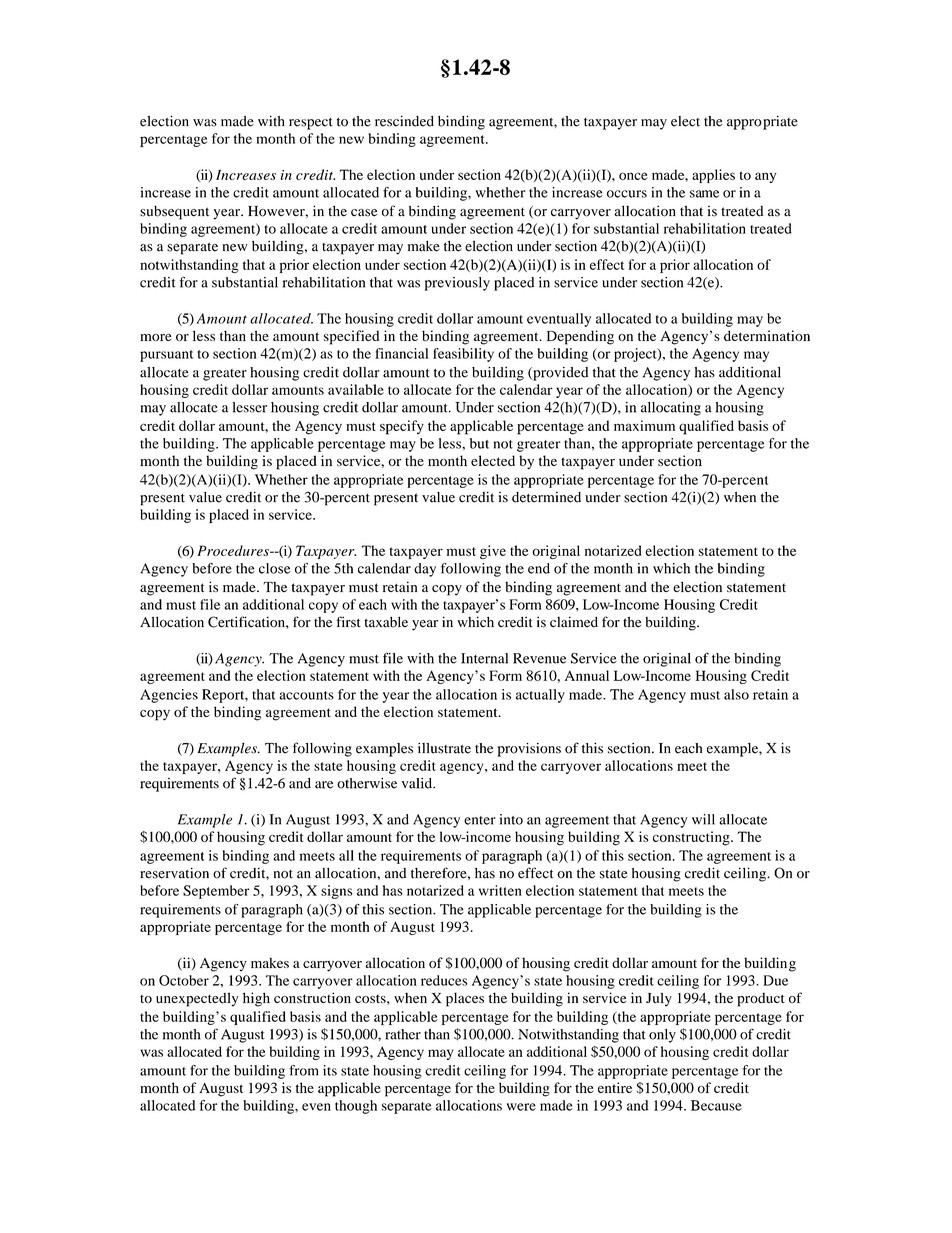 The image size is (952, 1233). What do you see at coordinates (521, 1107) in the screenshot?
I see `were` at bounding box center [521, 1107].
